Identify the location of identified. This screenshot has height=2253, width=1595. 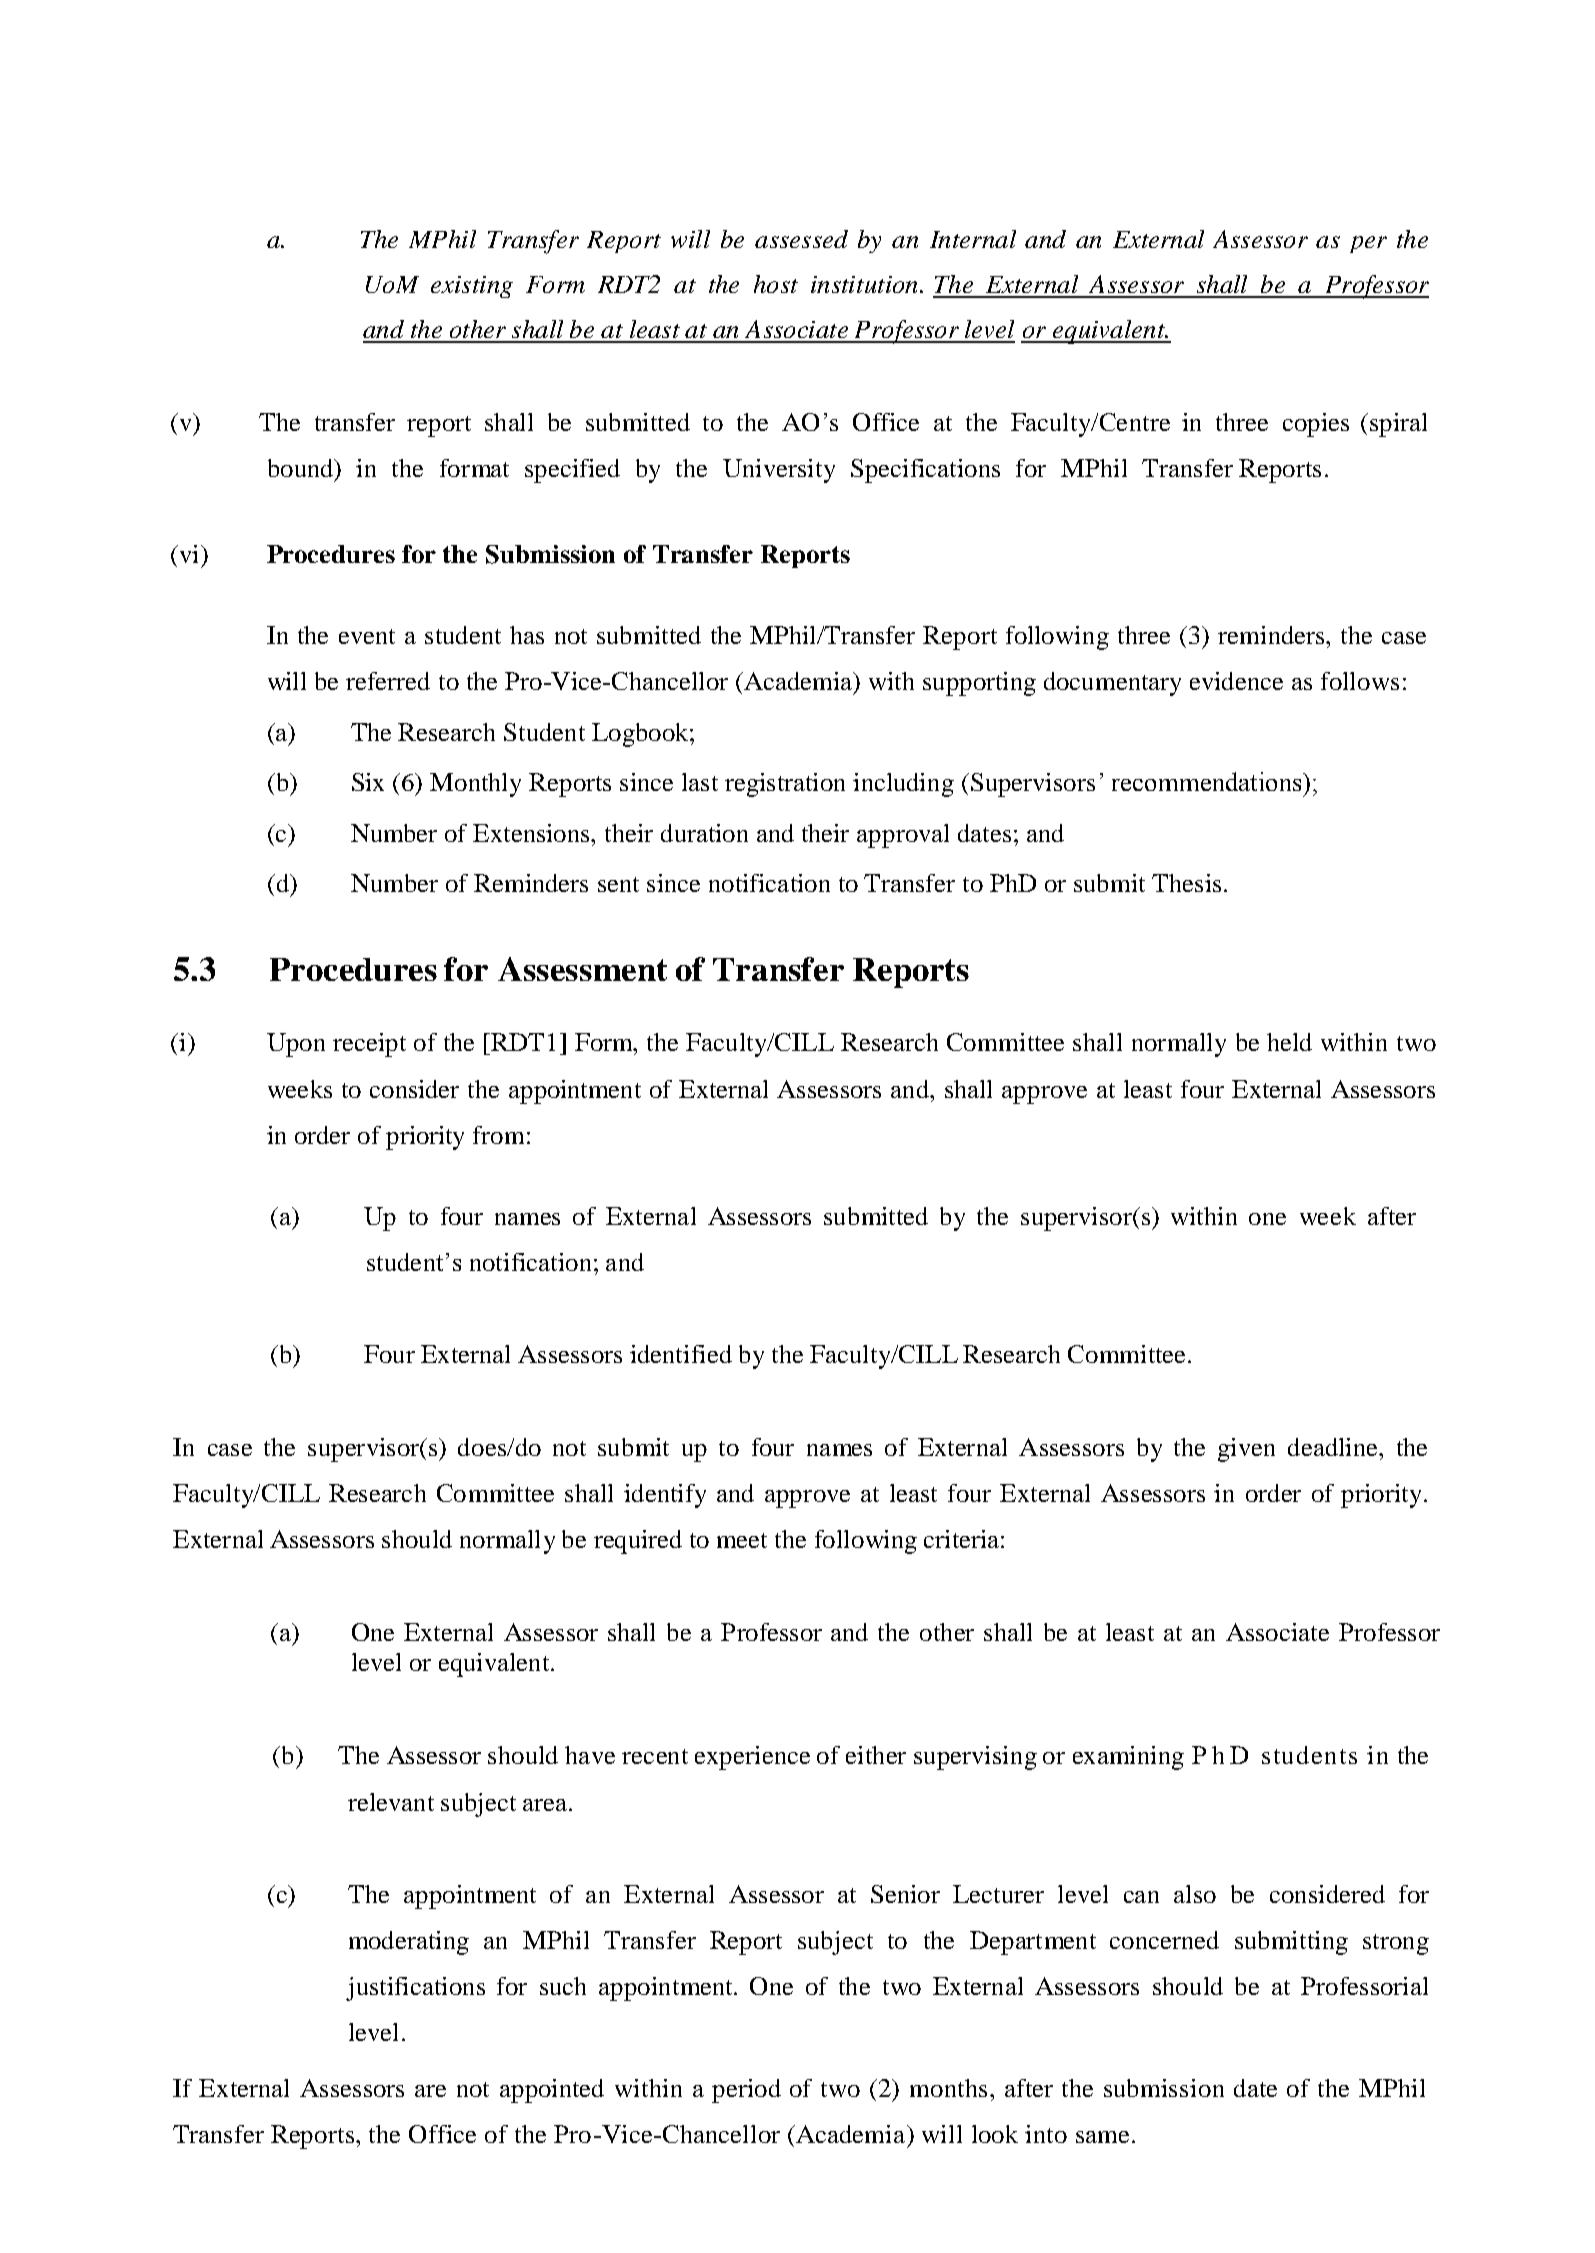
(681, 1354).
